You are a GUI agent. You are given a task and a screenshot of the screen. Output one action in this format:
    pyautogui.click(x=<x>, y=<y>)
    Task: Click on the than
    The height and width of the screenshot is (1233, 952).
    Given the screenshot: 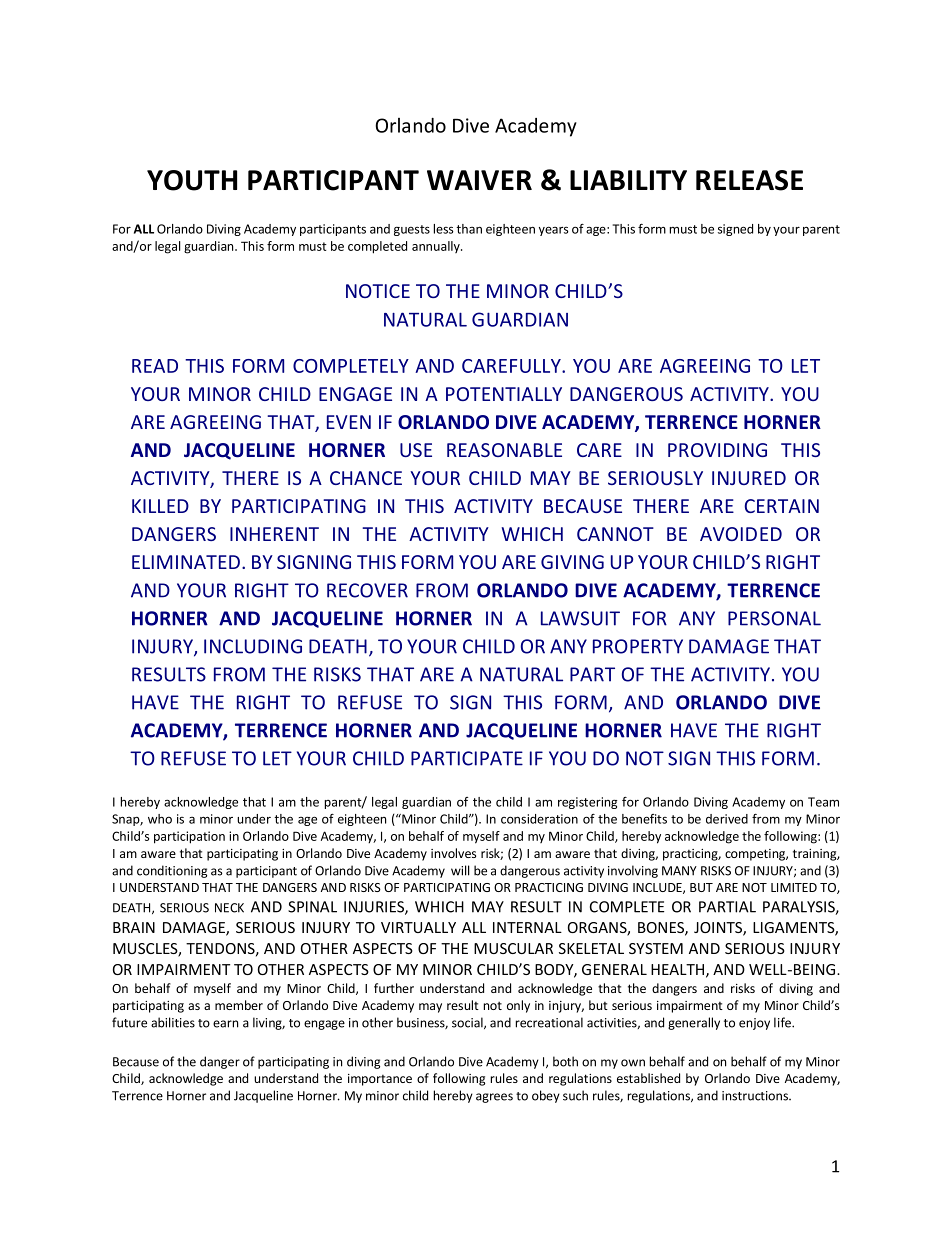 What is the action you would take?
    pyautogui.click(x=469, y=229)
